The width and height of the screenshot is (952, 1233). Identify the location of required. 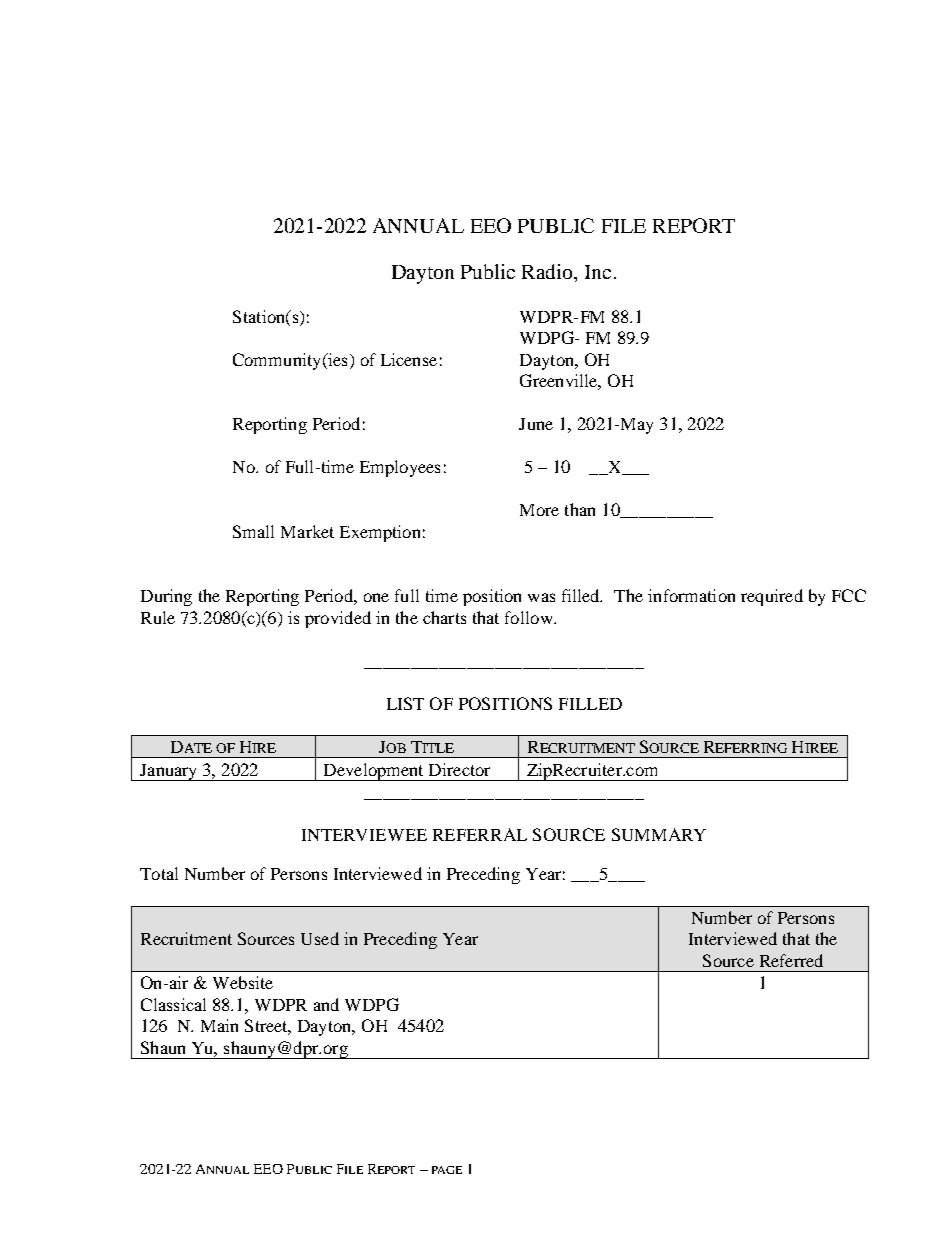
(772, 597).
